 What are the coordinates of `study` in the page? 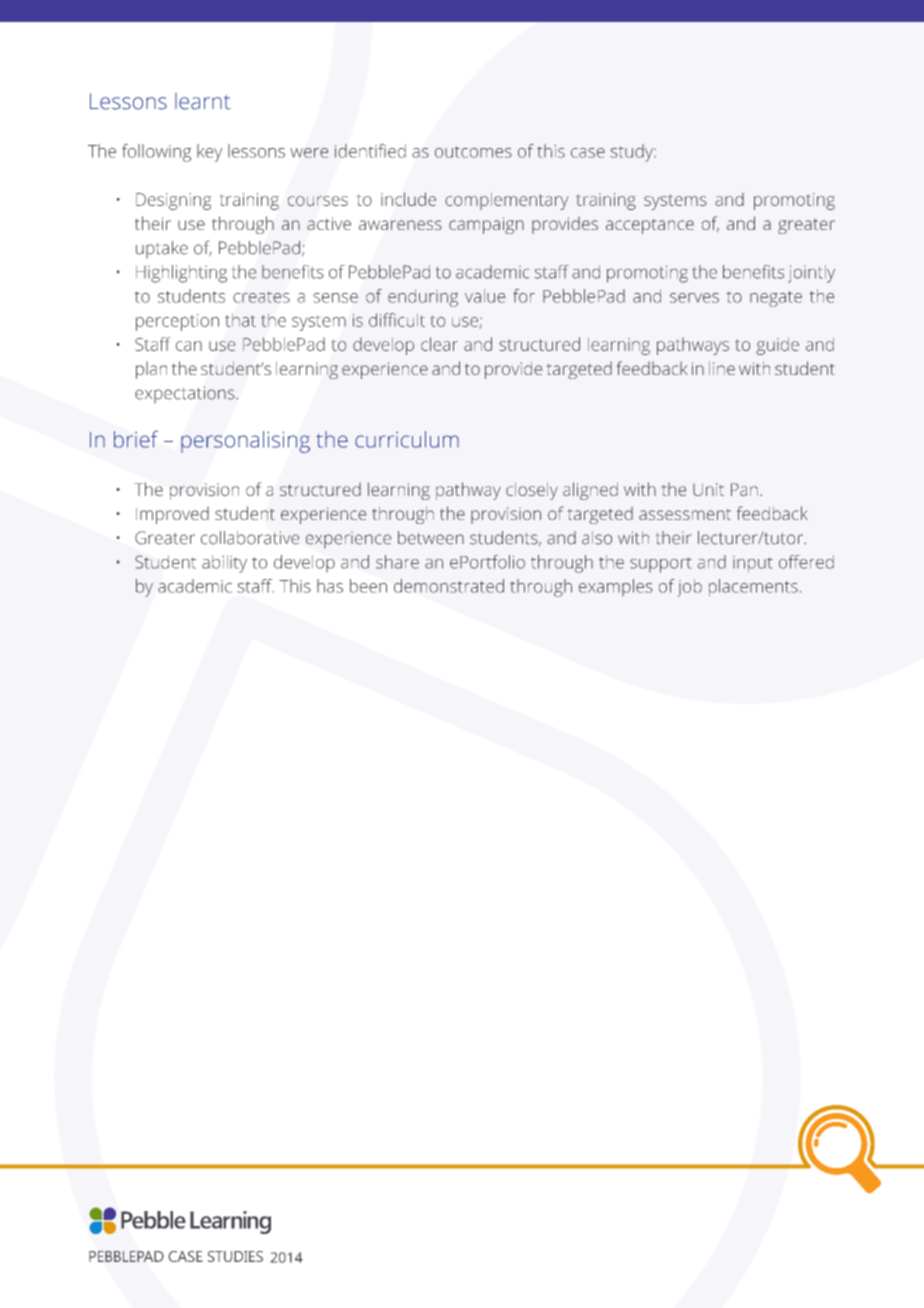 It's located at (632, 153).
